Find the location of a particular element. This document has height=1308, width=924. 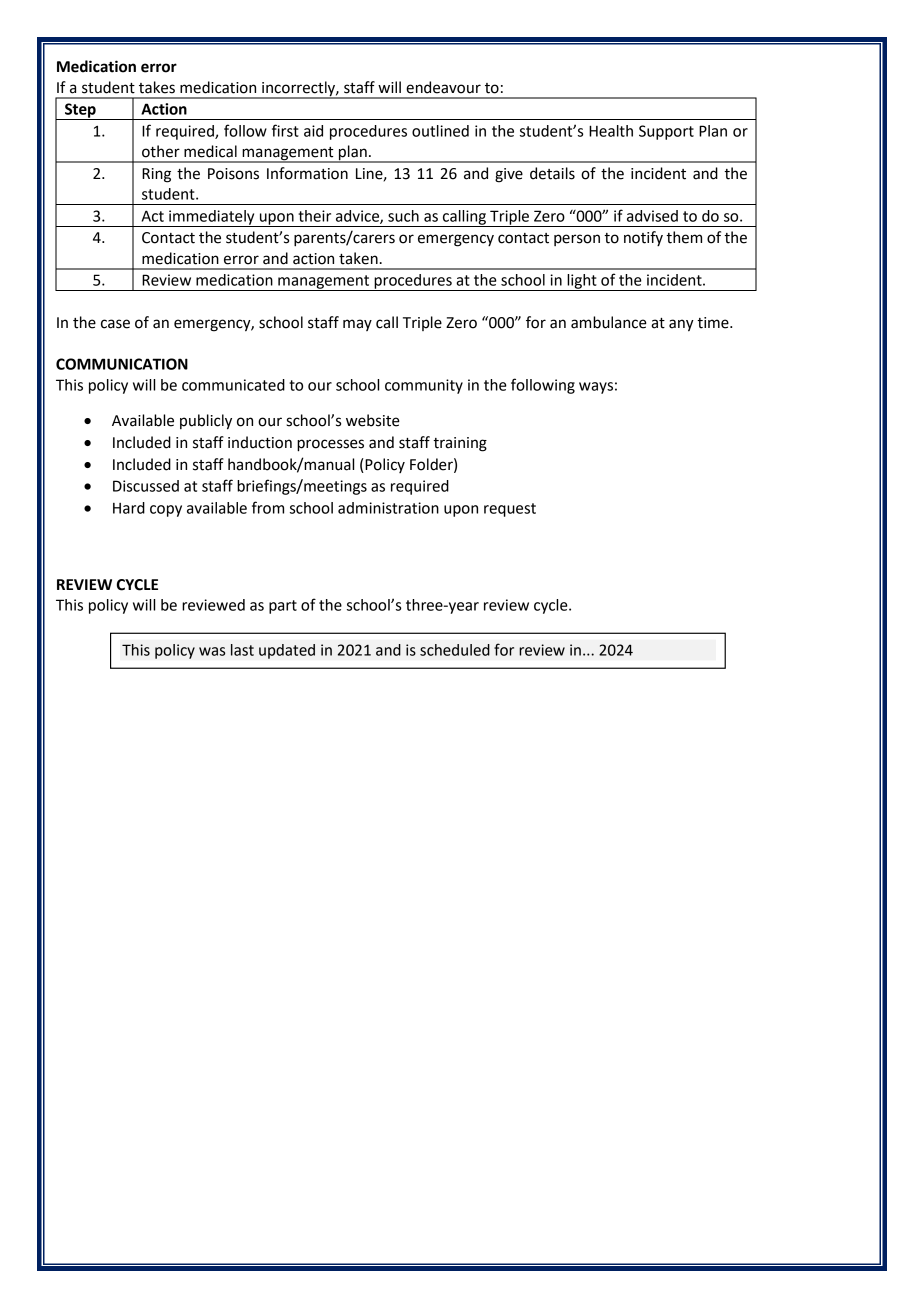

scheduled is located at coordinates (455, 650).
